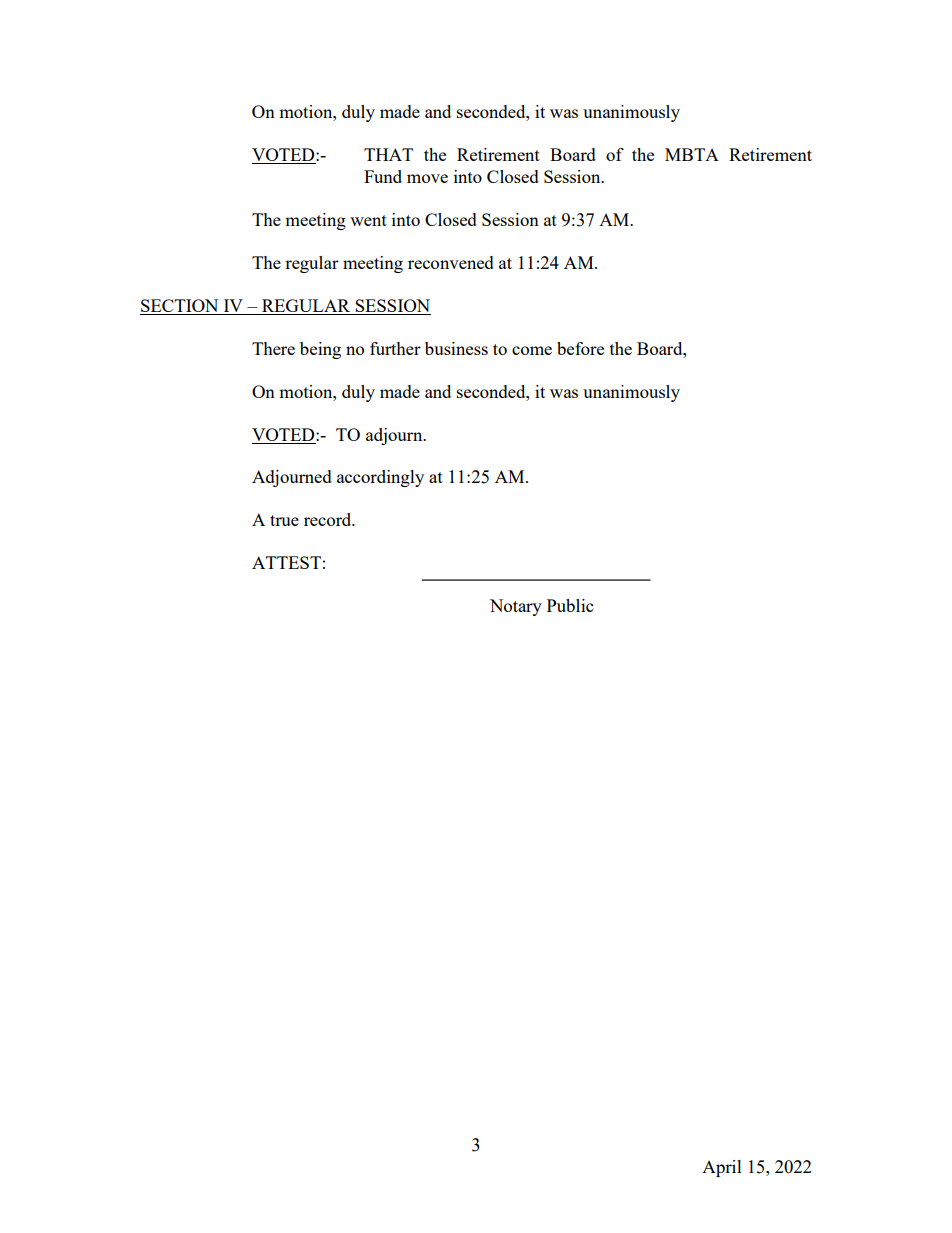  I want to click on There, so click(273, 348).
